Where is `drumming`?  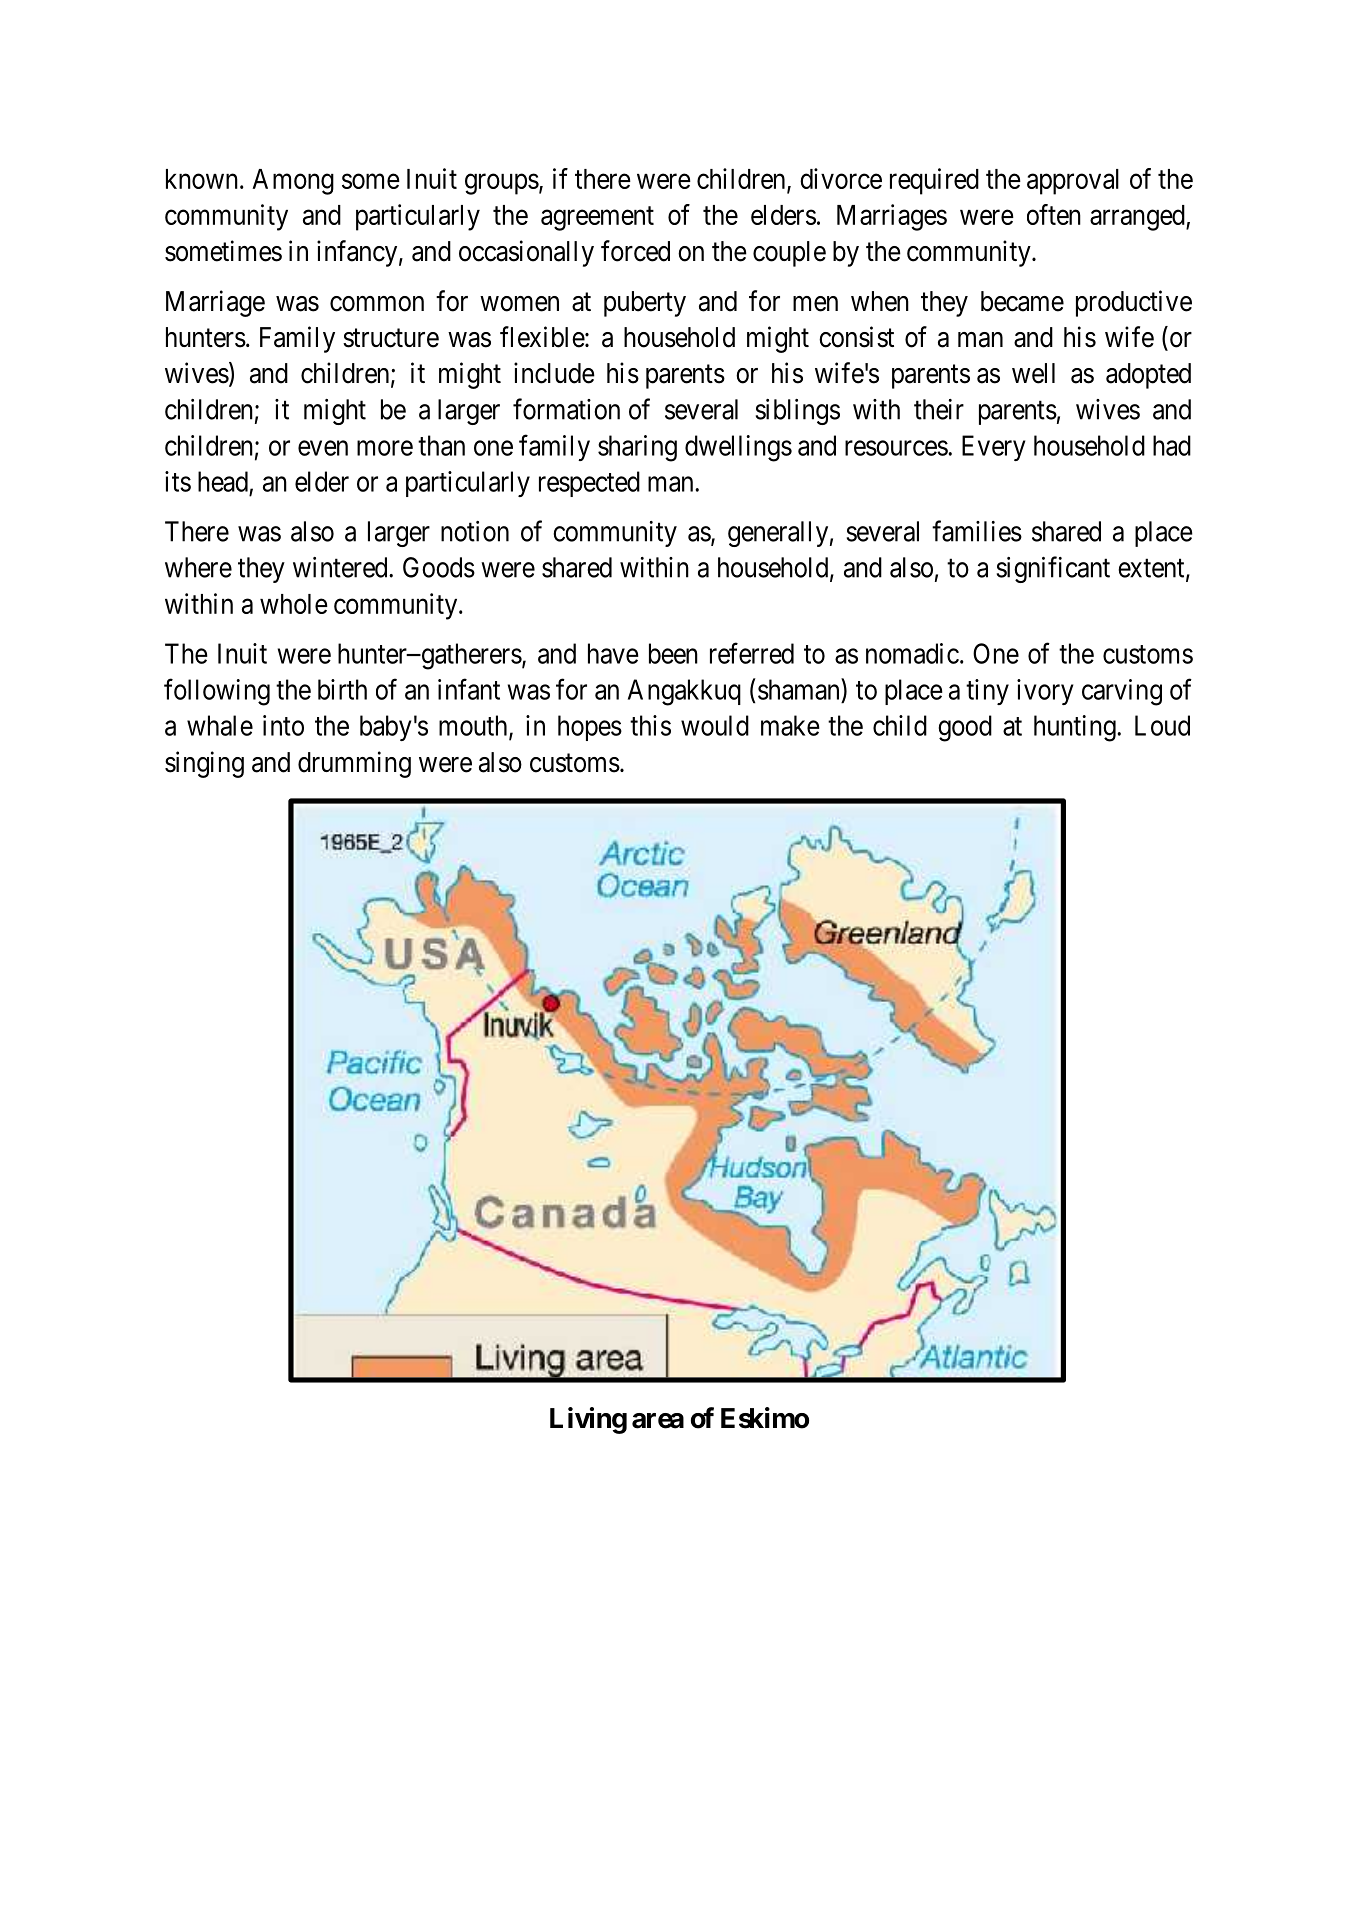
drumming is located at coordinates (354, 764).
